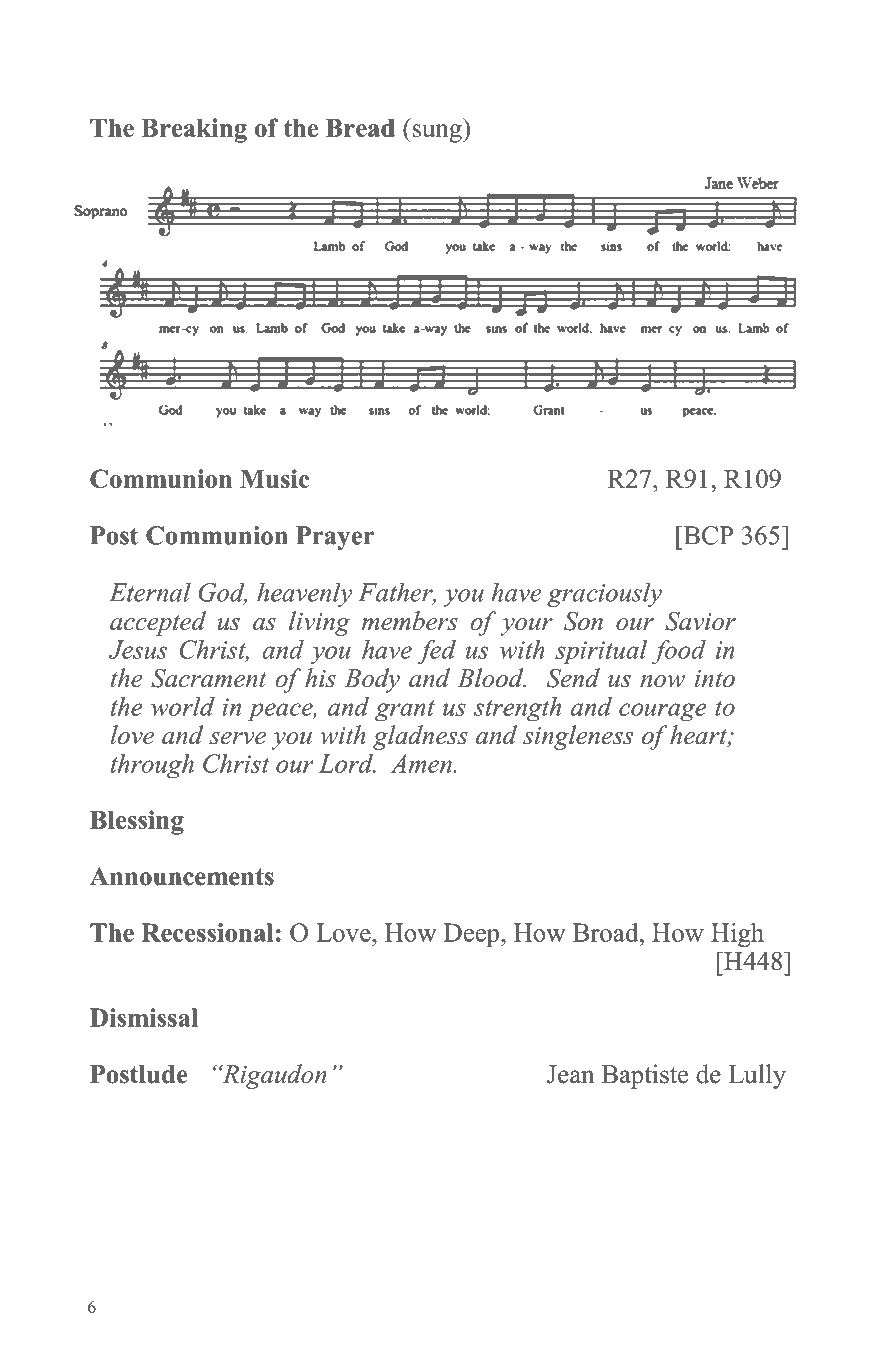 The image size is (887, 1372). What do you see at coordinates (663, 712) in the screenshot?
I see `courage` at bounding box center [663, 712].
